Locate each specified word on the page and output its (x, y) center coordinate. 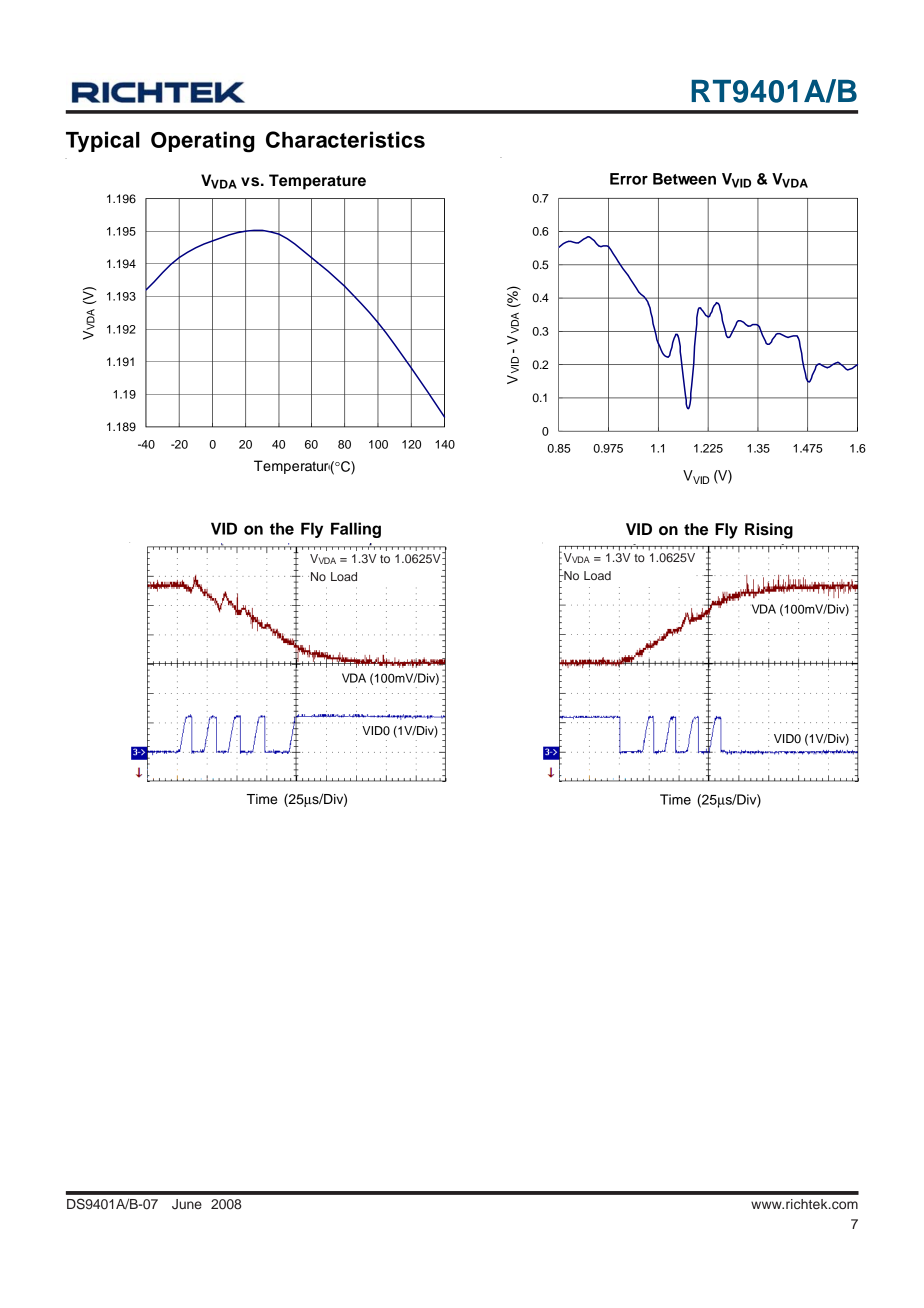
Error (629, 179)
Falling (356, 530)
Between (684, 179)
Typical (103, 141)
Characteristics (345, 139)
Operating (203, 142)
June (187, 1204)
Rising (769, 531)
